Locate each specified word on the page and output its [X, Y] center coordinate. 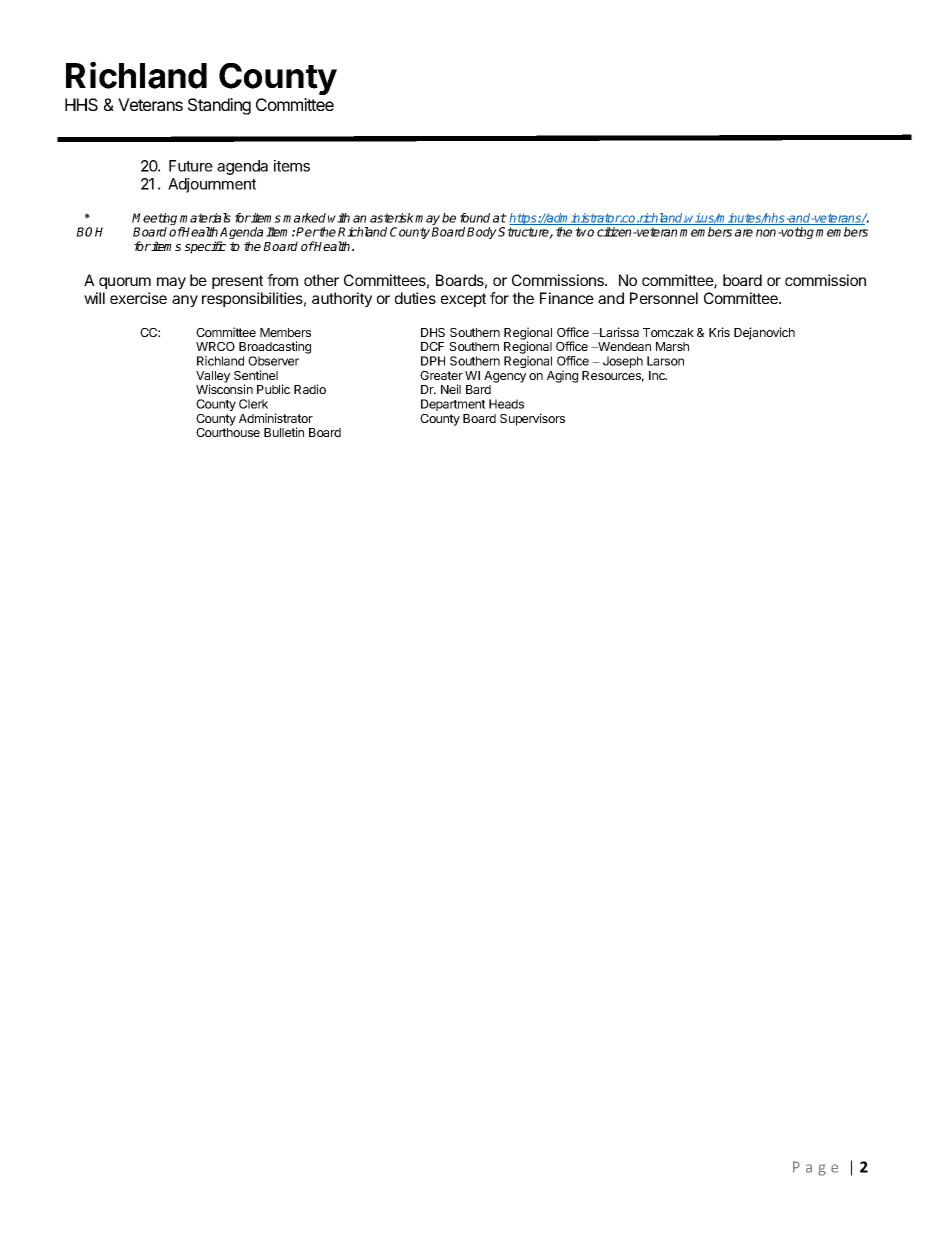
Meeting [154, 220]
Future [191, 166]
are [744, 233]
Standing [219, 106]
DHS [433, 332]
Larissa [618, 332]
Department [453, 405]
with [339, 218]
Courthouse [228, 432]
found [475, 218]
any [185, 301]
